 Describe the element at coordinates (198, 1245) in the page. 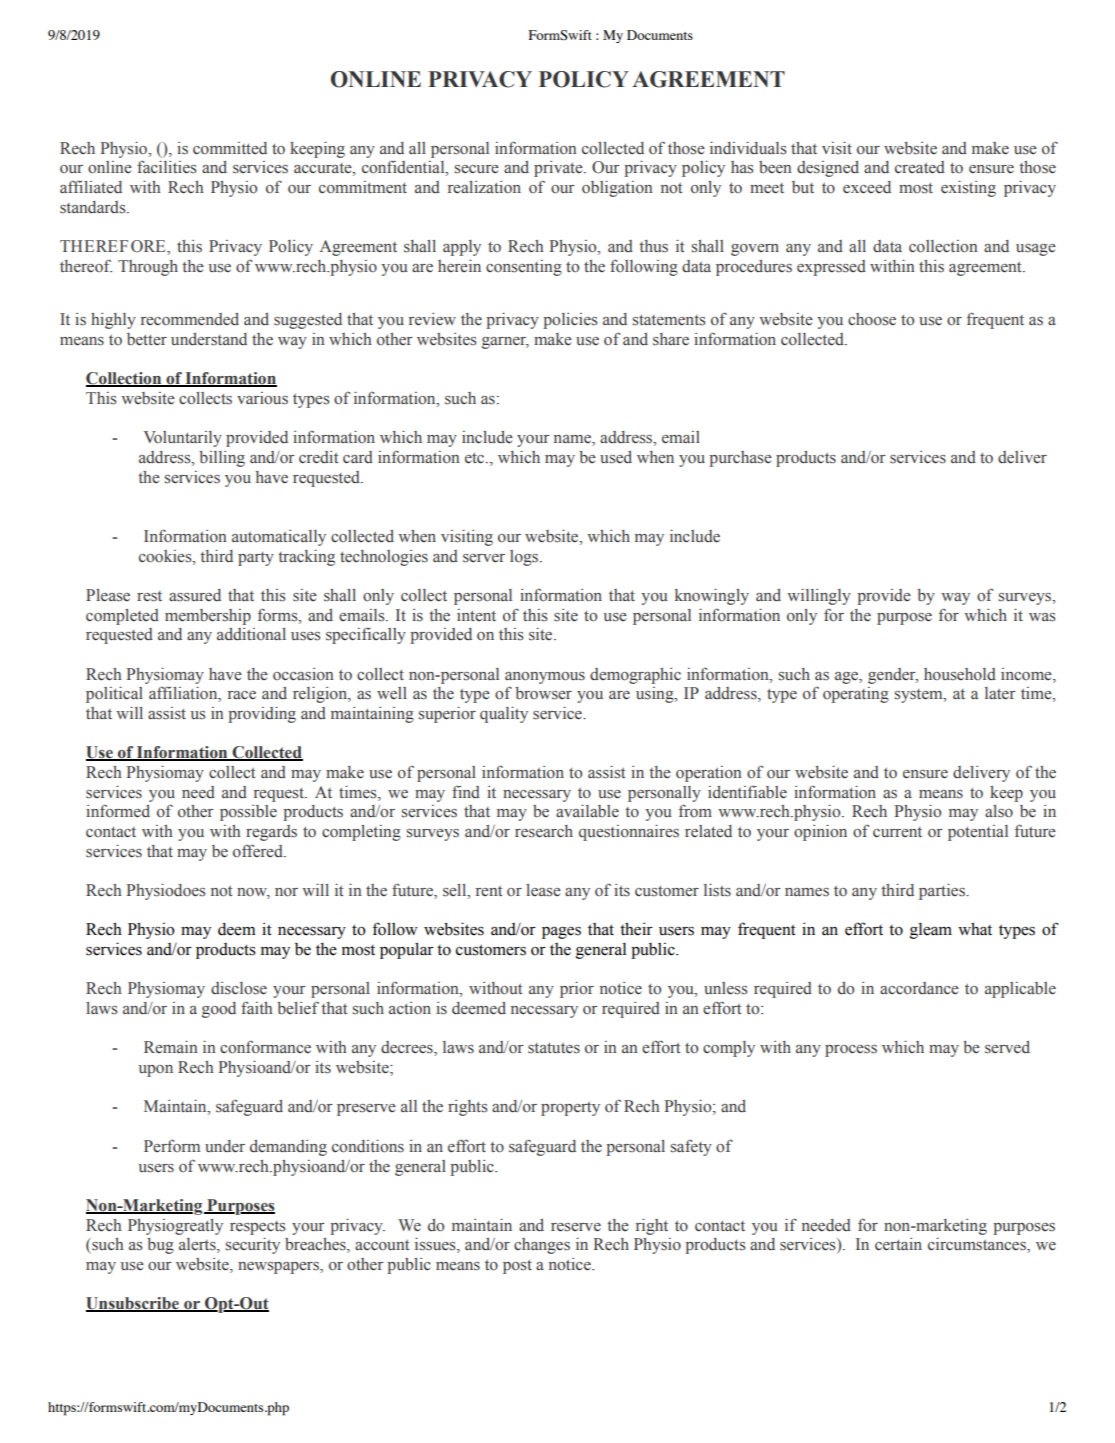

I see `alerts` at that location.
